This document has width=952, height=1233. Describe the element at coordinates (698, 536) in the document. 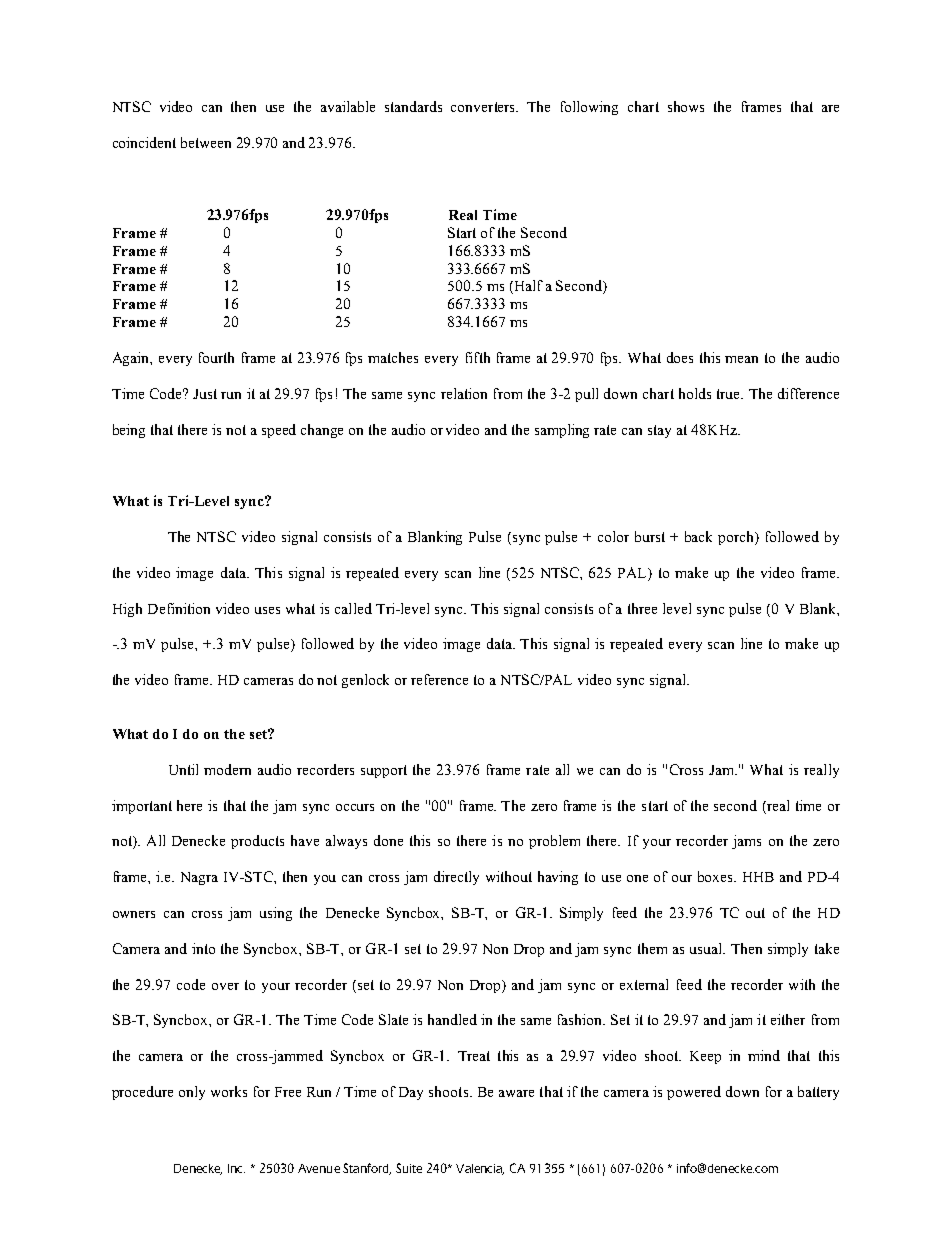

I see `back` at that location.
